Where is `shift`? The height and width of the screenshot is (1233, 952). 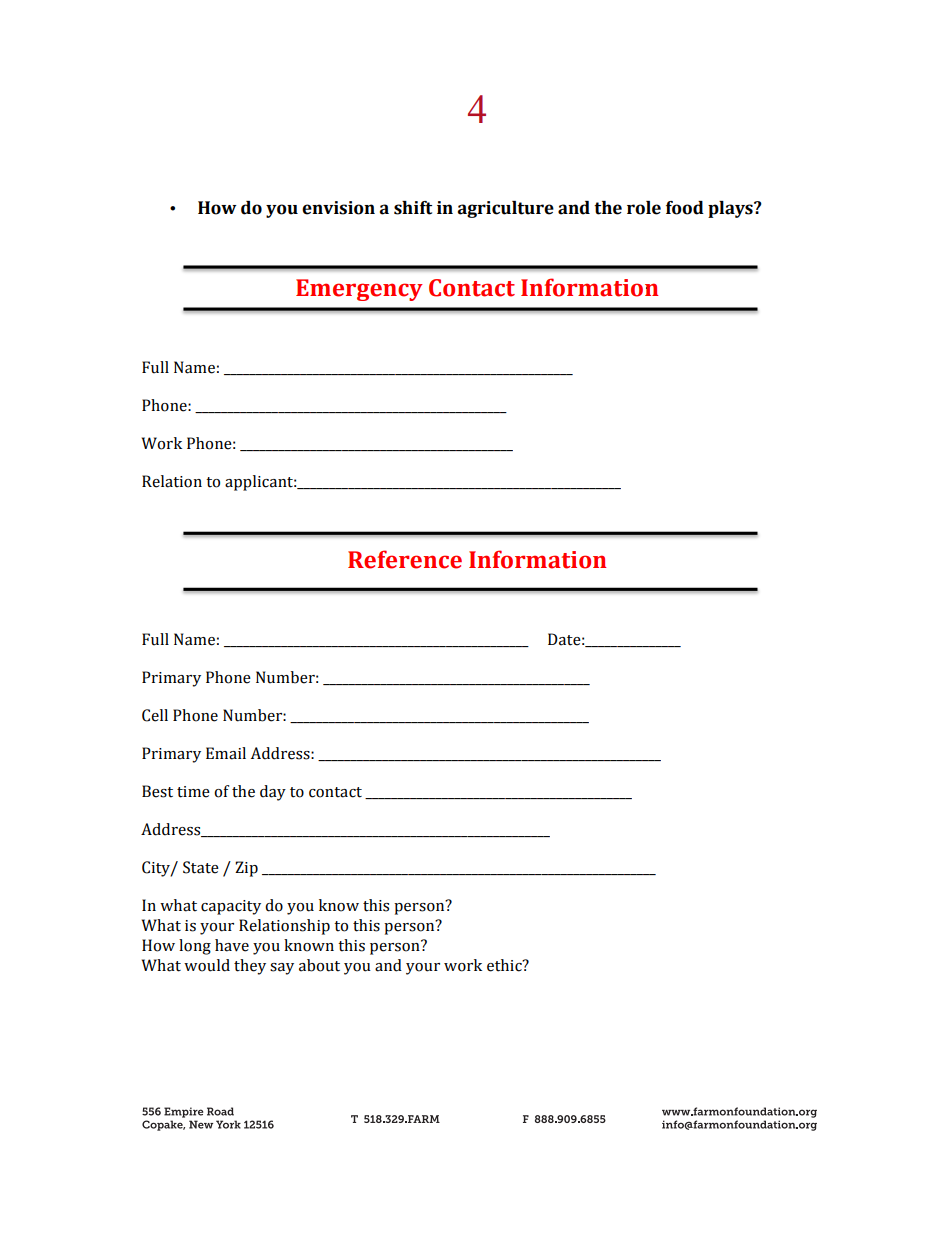
shift is located at coordinates (413, 208).
